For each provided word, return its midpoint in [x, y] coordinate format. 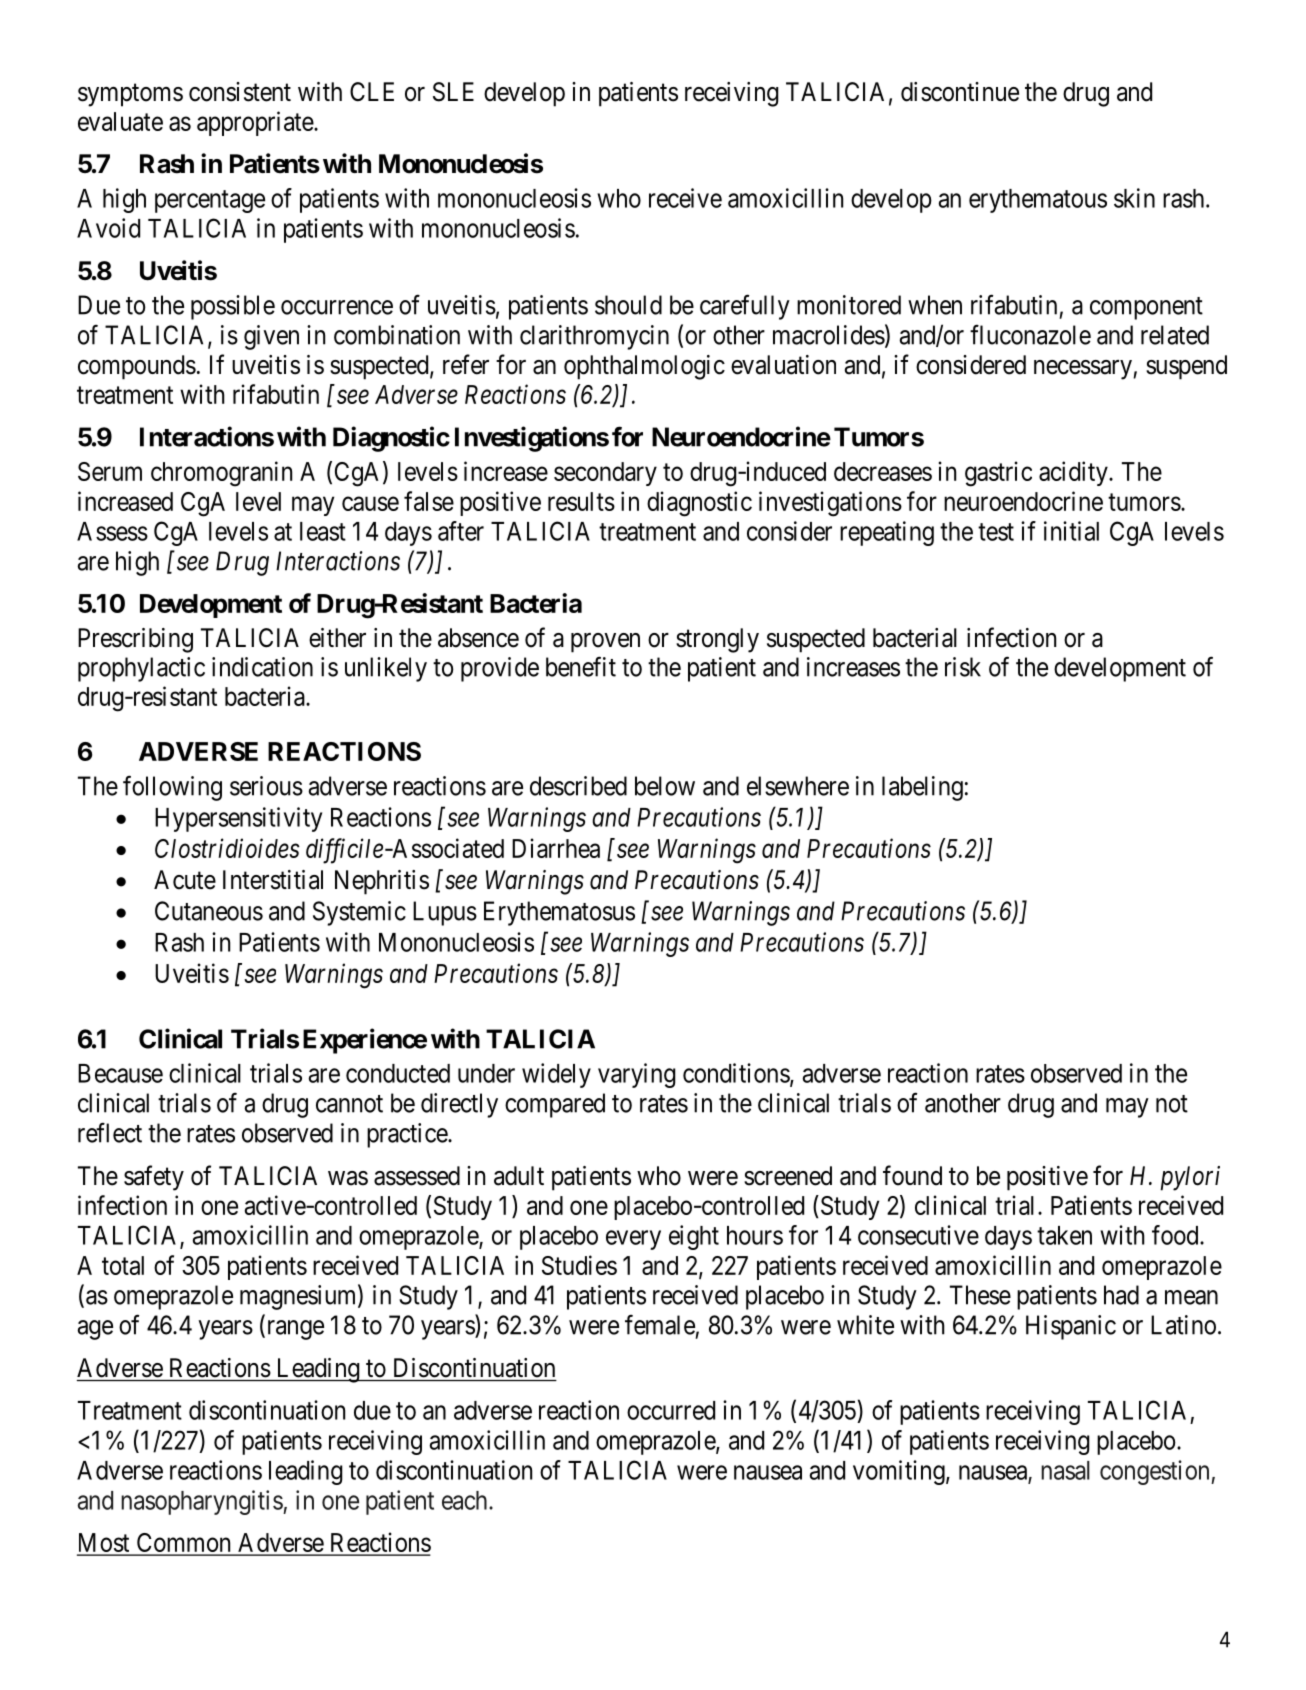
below [665, 786]
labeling [922, 788]
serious [266, 786]
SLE [453, 92]
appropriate [256, 123]
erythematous [1038, 201]
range [294, 1330]
